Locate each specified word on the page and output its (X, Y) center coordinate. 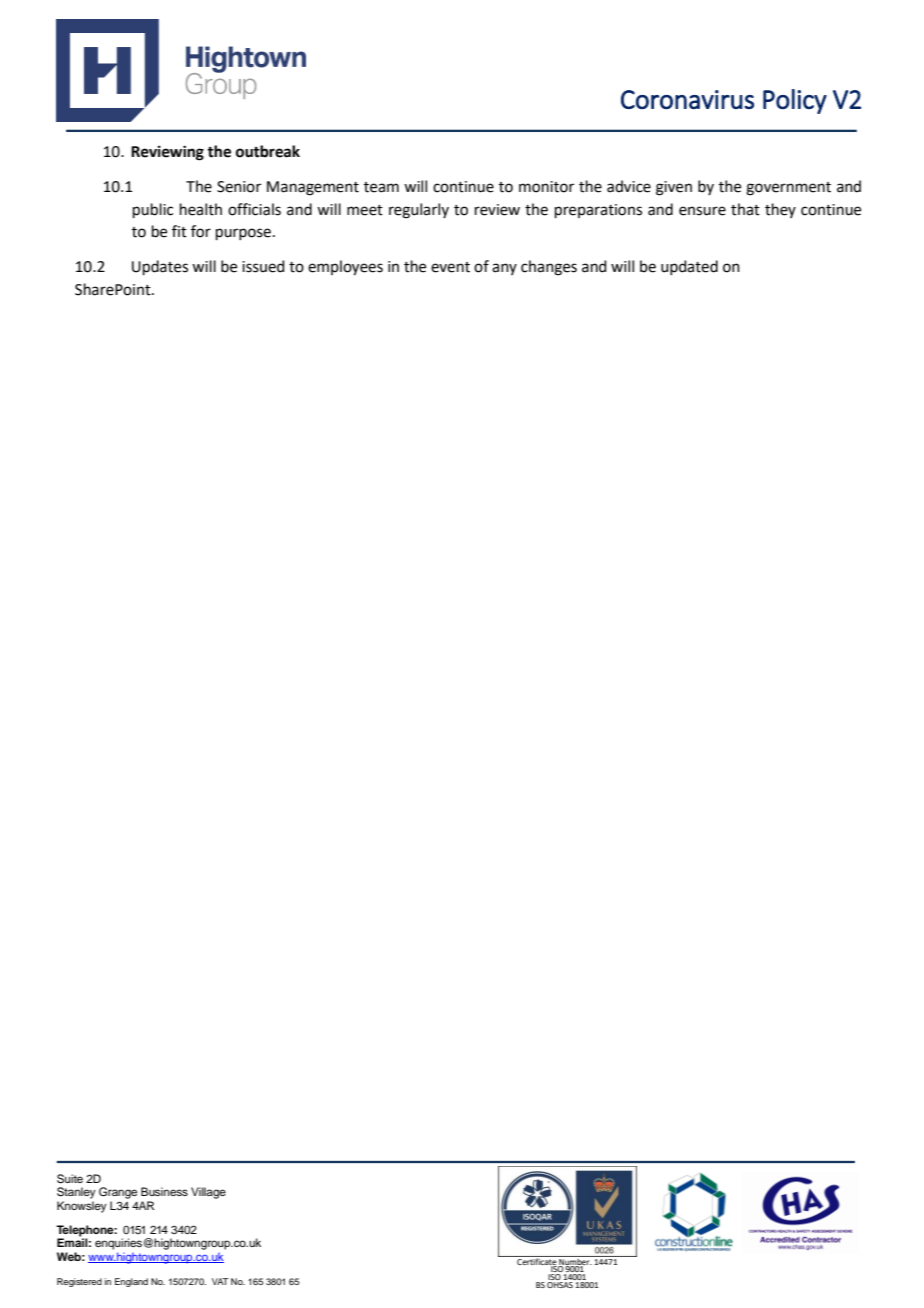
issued (263, 266)
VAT (220, 1281)
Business (164, 1191)
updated (689, 267)
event (450, 267)
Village (208, 1193)
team (381, 187)
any (504, 269)
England (131, 1282)
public (153, 210)
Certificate (536, 1261)
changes (549, 268)
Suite (70, 1179)
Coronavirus (687, 99)
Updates (160, 267)
